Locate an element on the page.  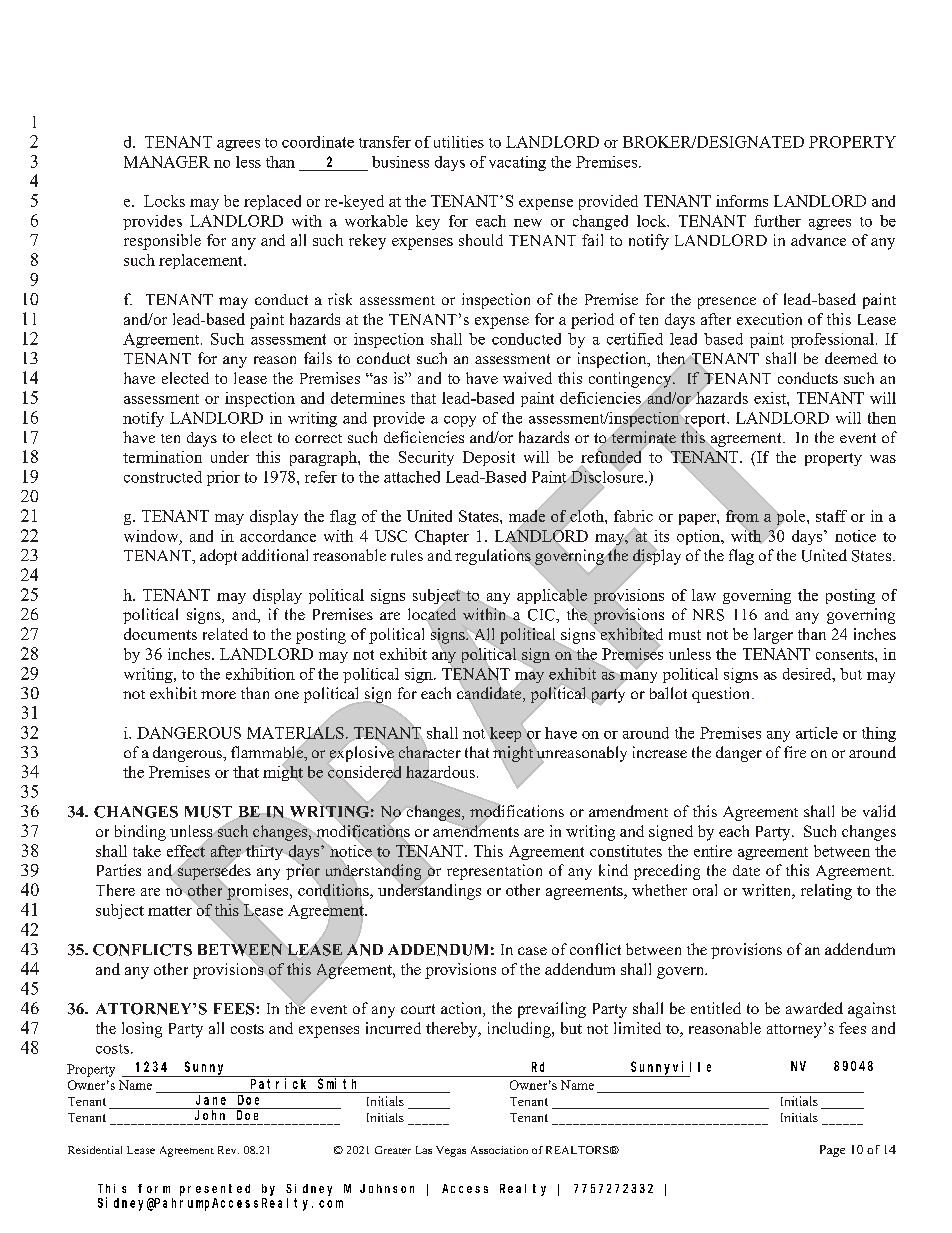
MANAGER is located at coordinates (167, 162).
